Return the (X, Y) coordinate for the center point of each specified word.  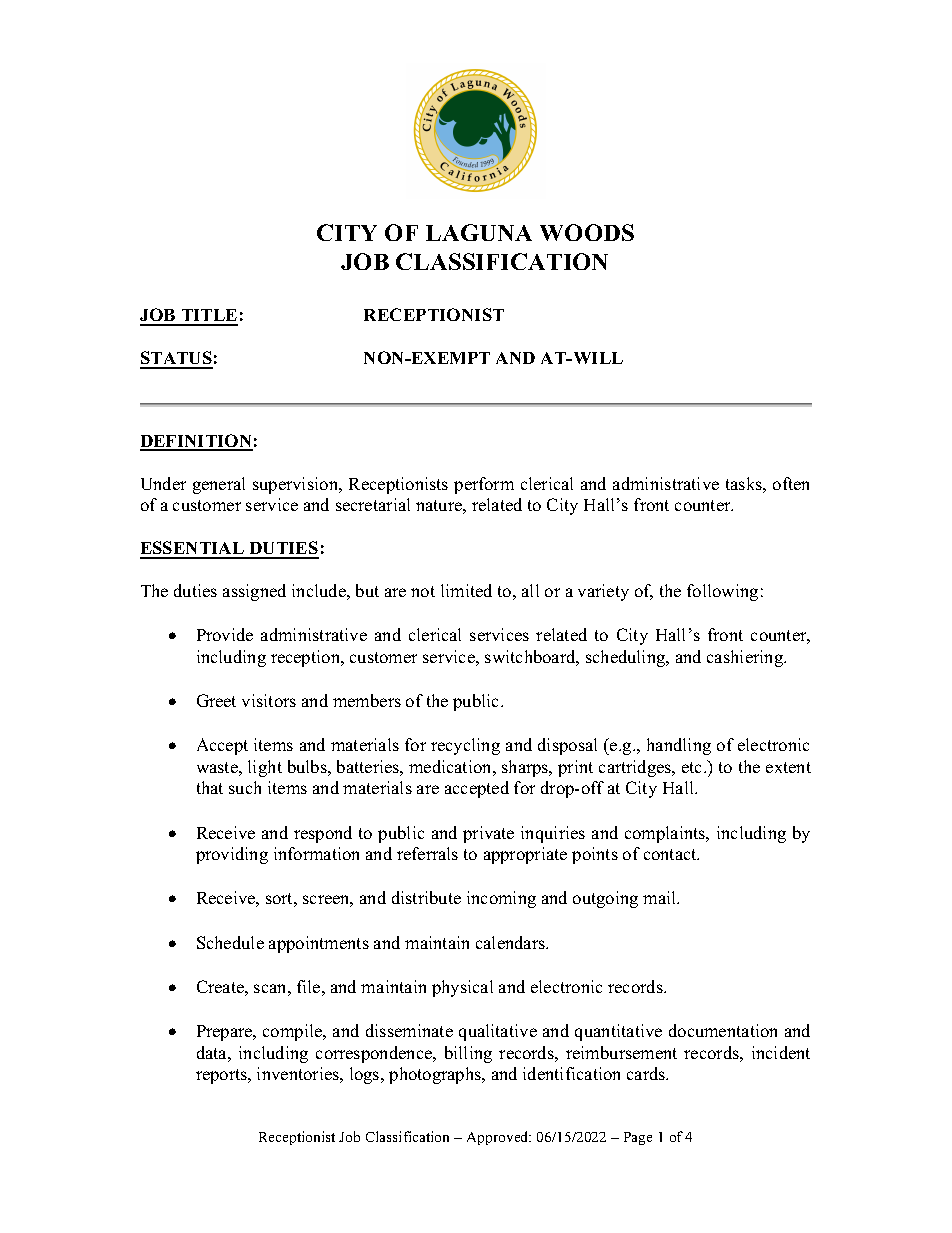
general (219, 485)
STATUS (176, 359)
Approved (499, 1138)
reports (222, 1076)
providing (232, 855)
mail (661, 897)
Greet (216, 700)
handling (679, 746)
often (791, 483)
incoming (501, 899)
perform (484, 485)
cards (647, 1073)
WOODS (587, 232)
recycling (465, 746)
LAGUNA (479, 232)
